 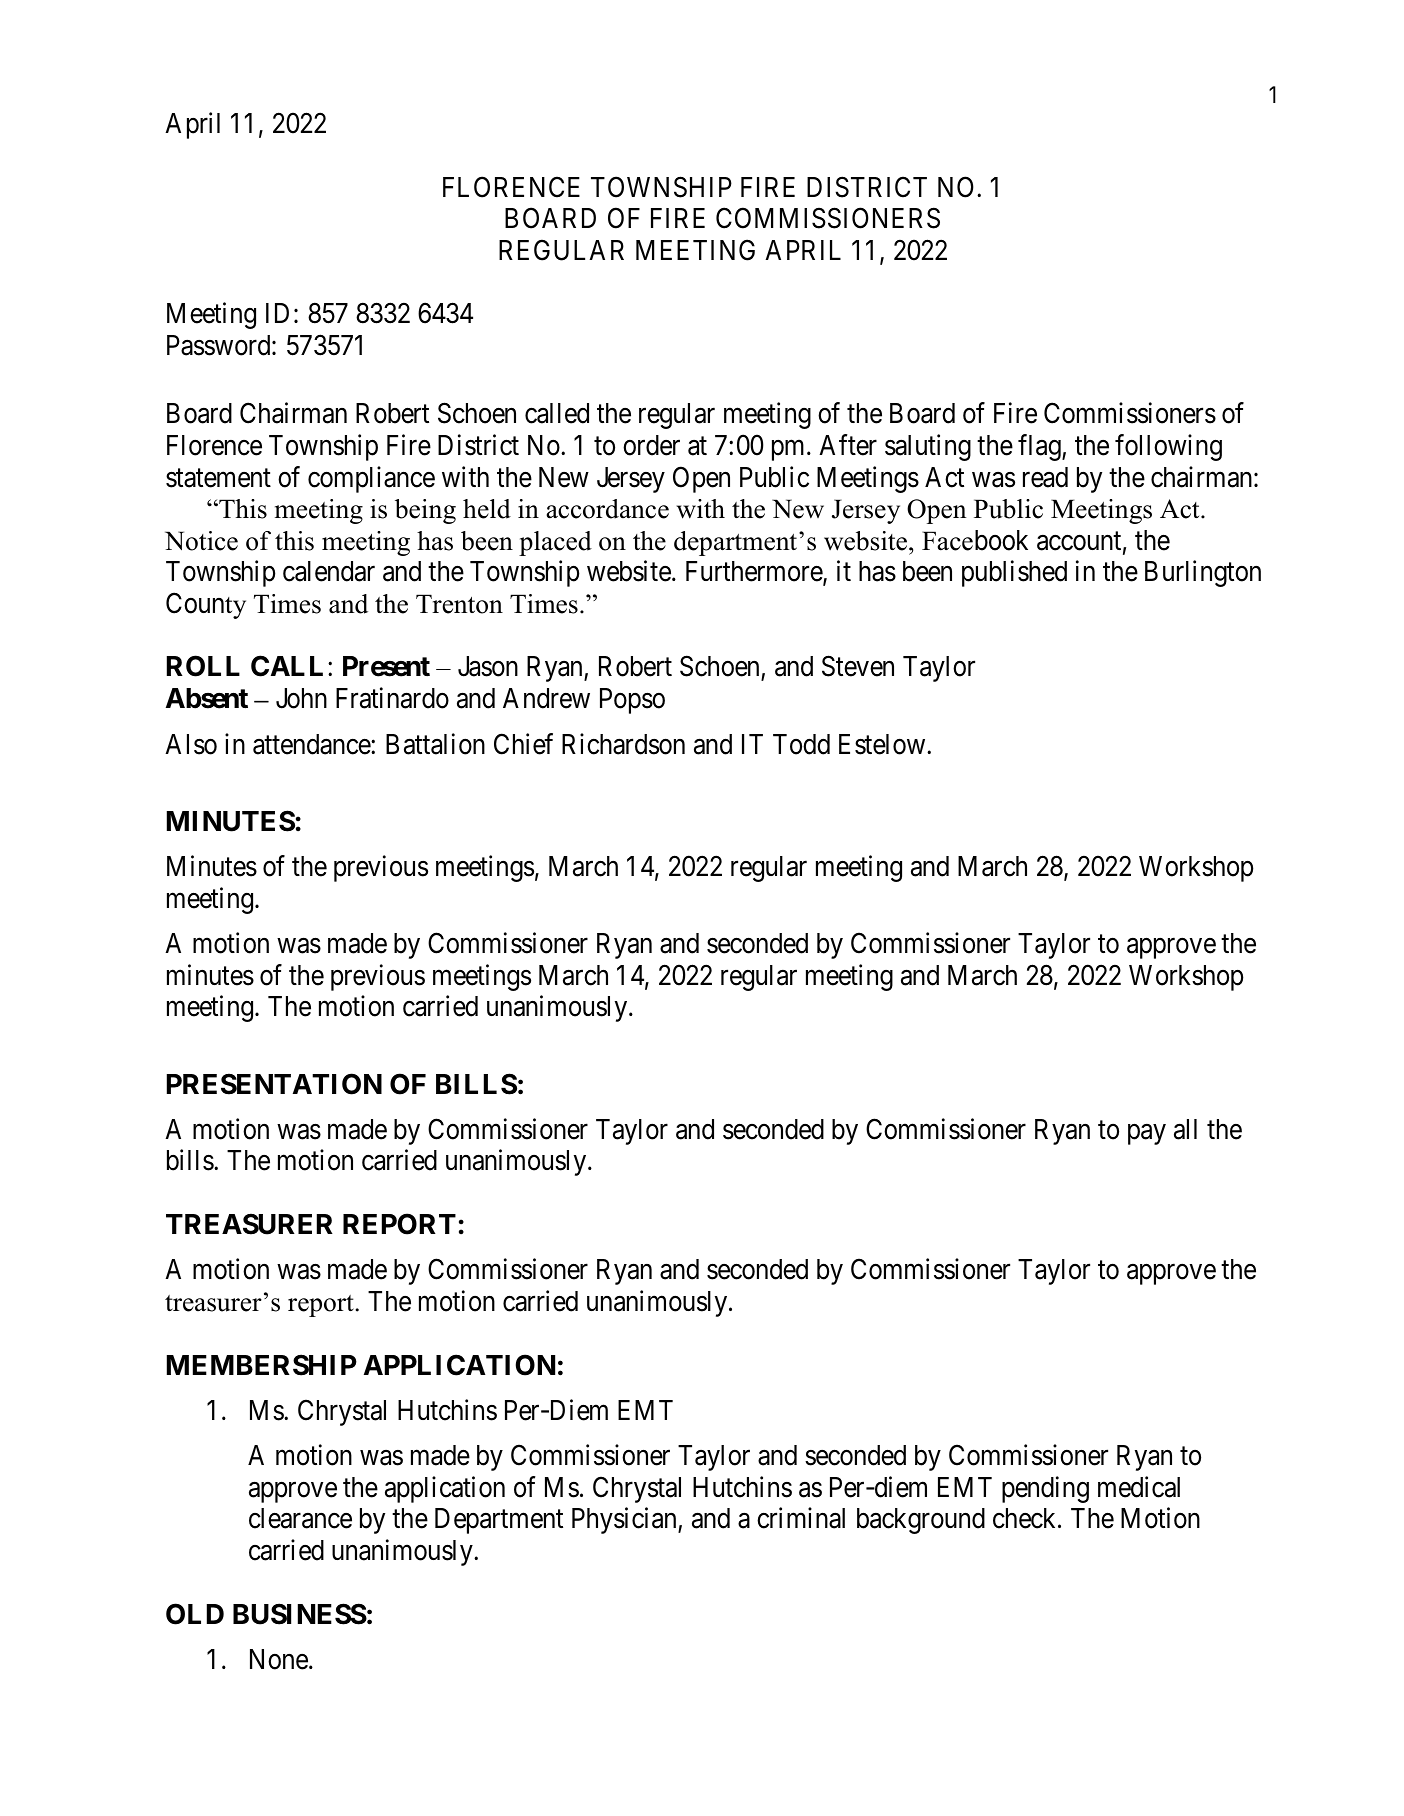 What do you see at coordinates (371, 479) in the document?
I see `compliance` at bounding box center [371, 479].
